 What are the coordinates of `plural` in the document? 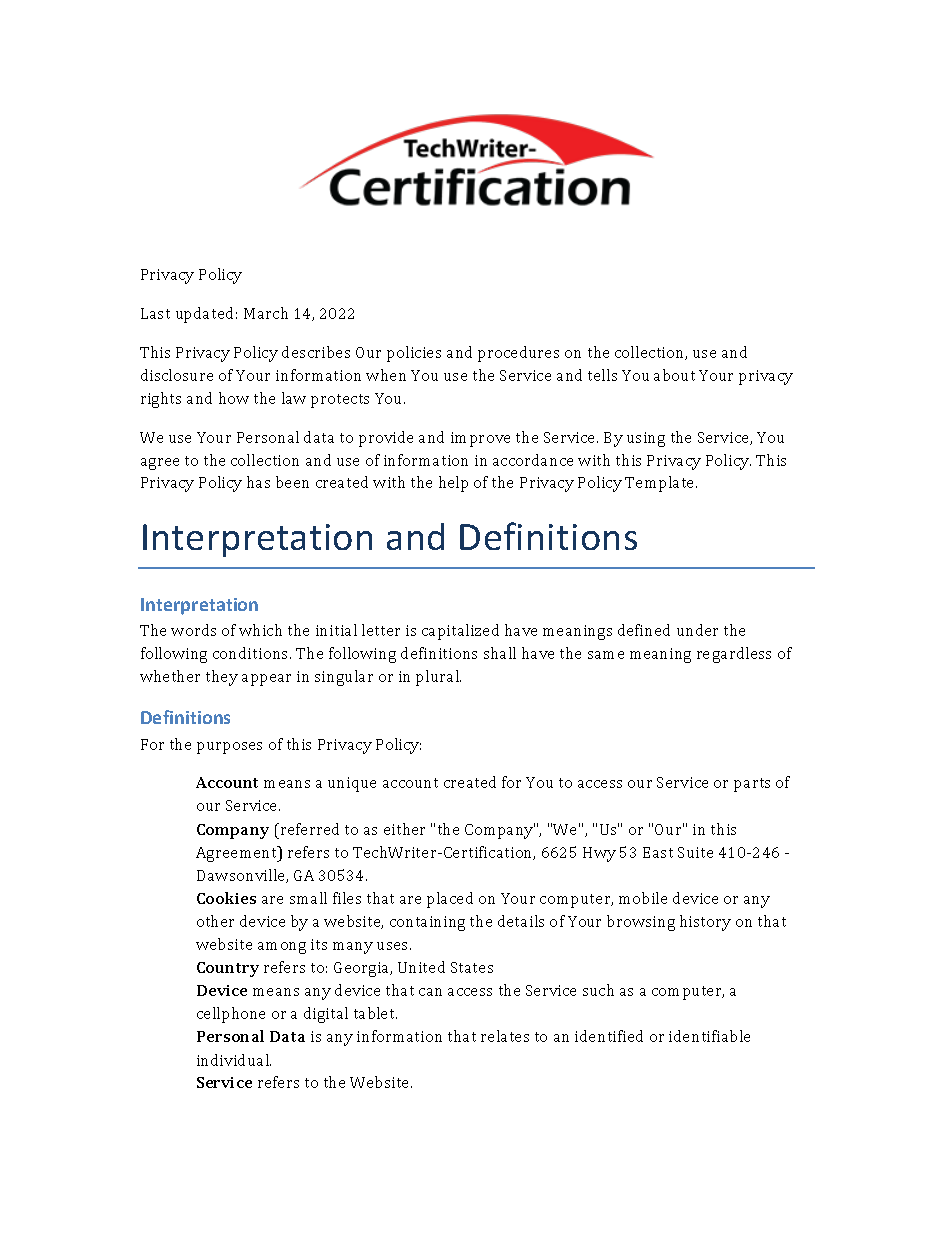 It's located at (438, 678).
